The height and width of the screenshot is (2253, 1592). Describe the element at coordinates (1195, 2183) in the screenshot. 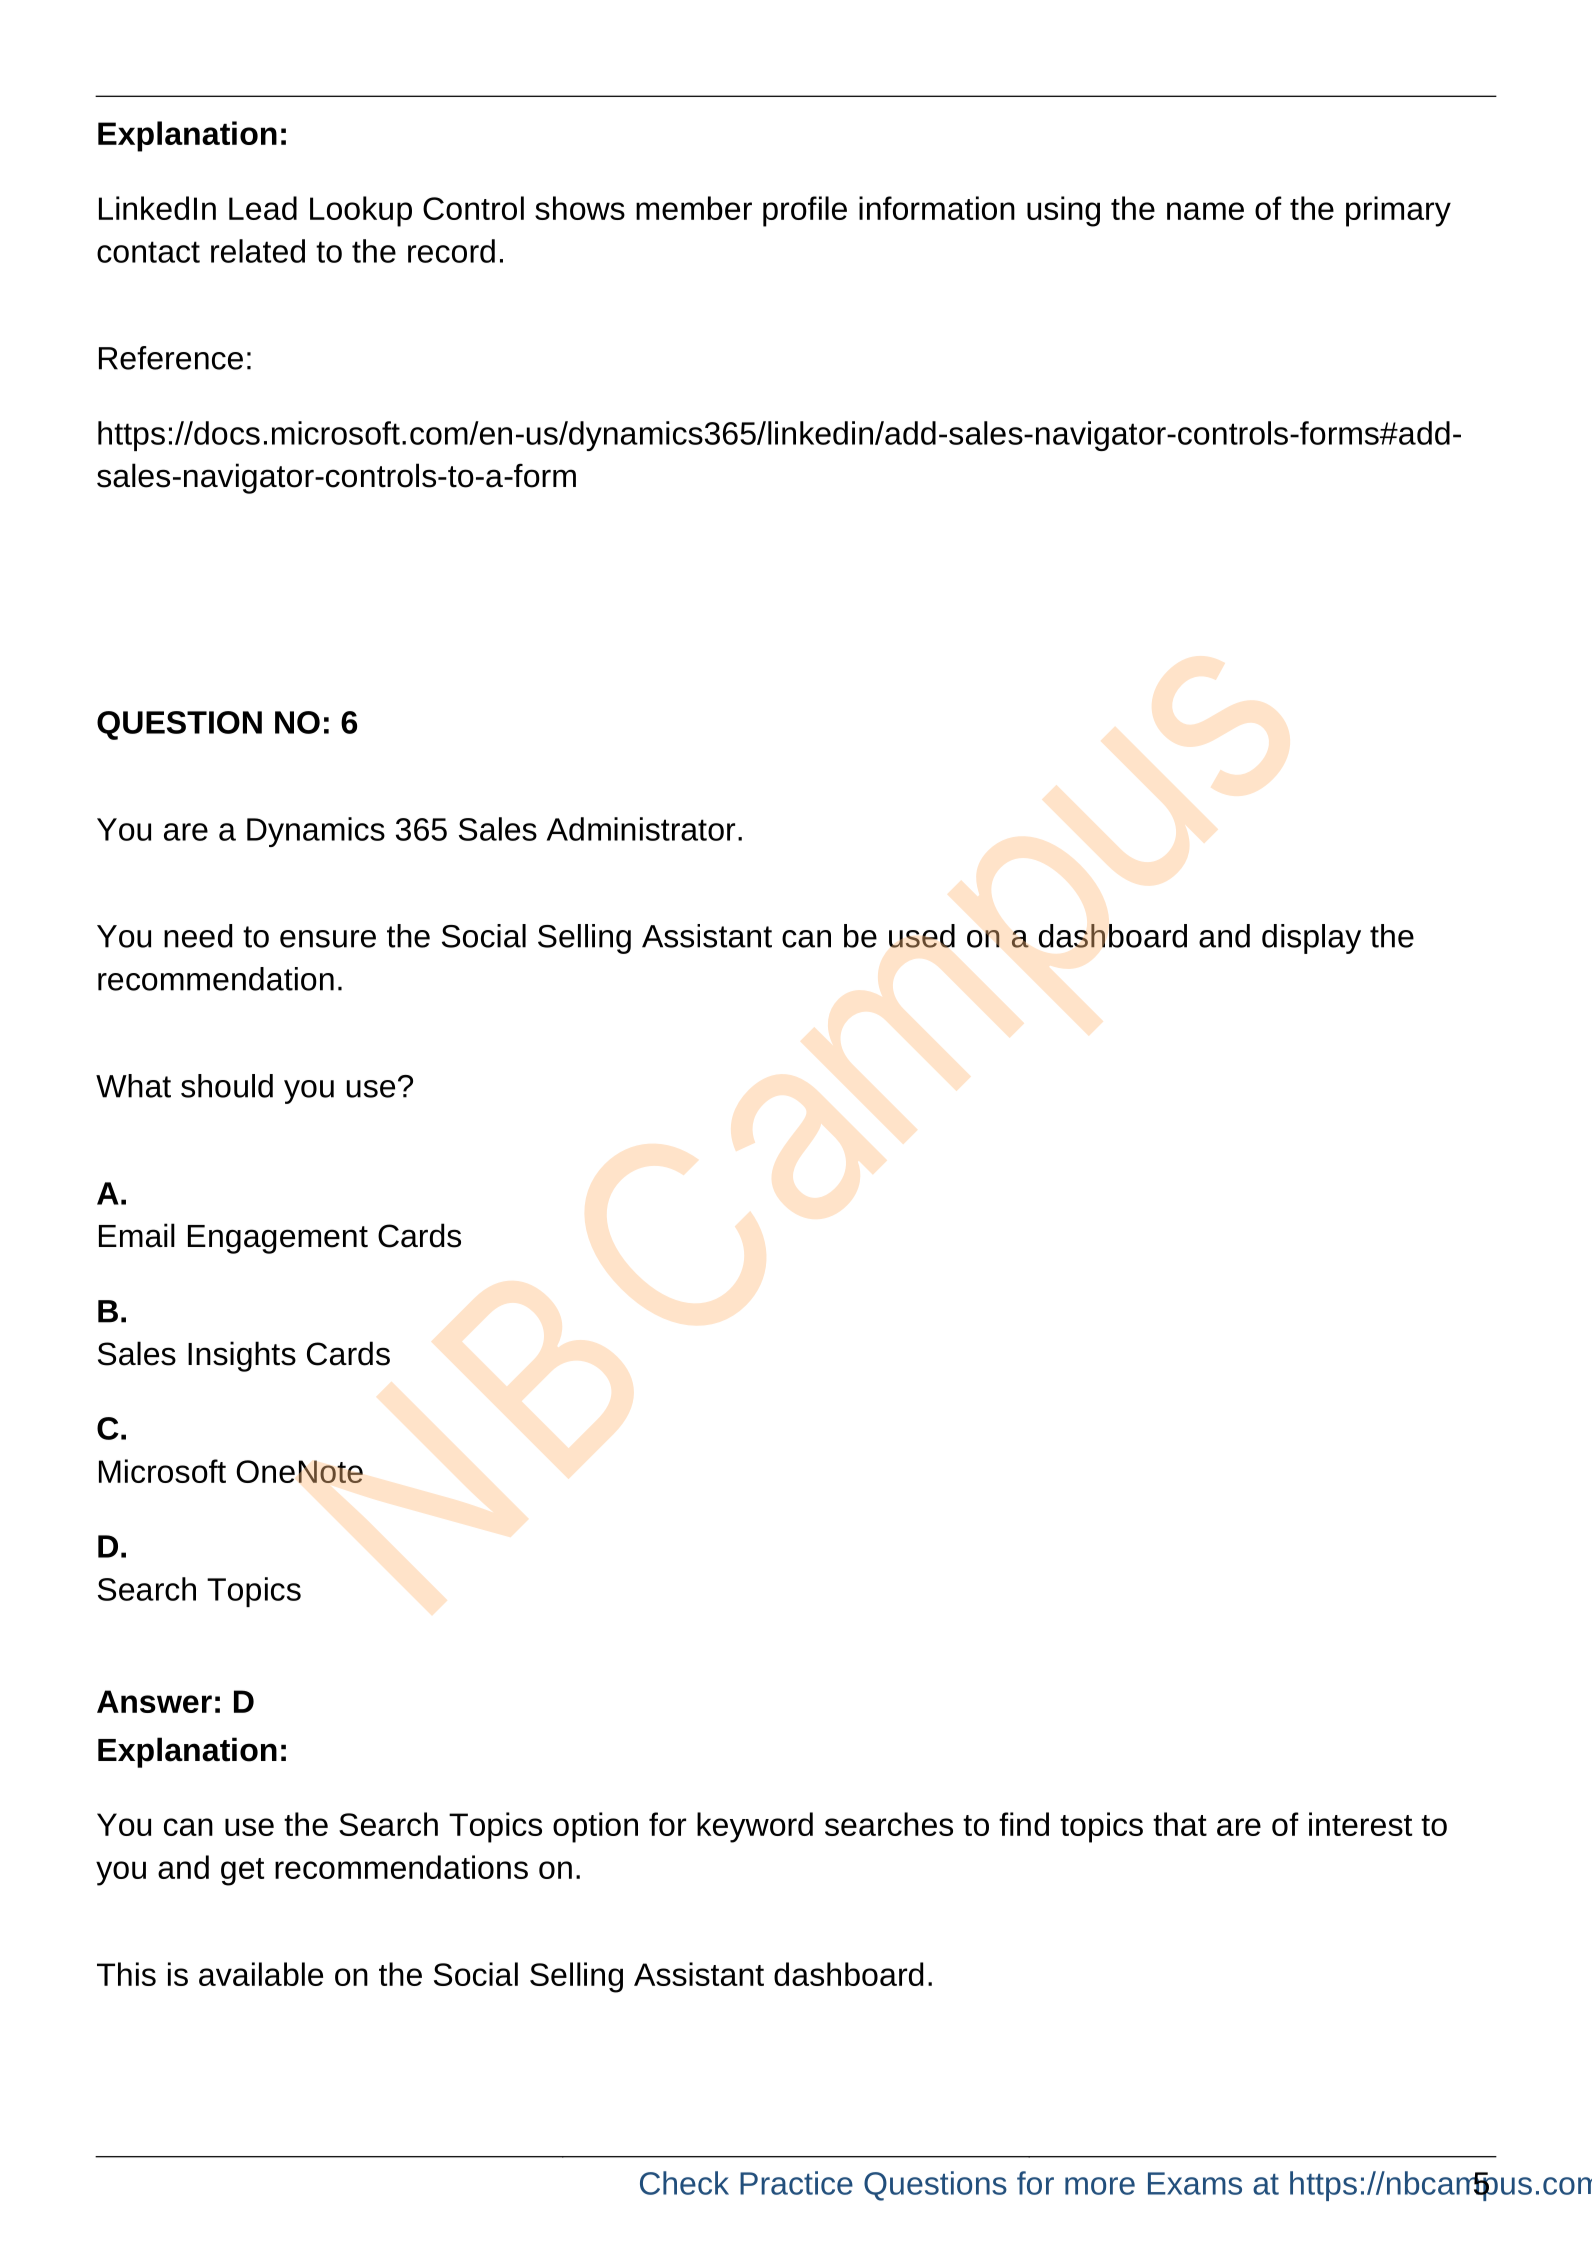

I see `Exams` at that location.
